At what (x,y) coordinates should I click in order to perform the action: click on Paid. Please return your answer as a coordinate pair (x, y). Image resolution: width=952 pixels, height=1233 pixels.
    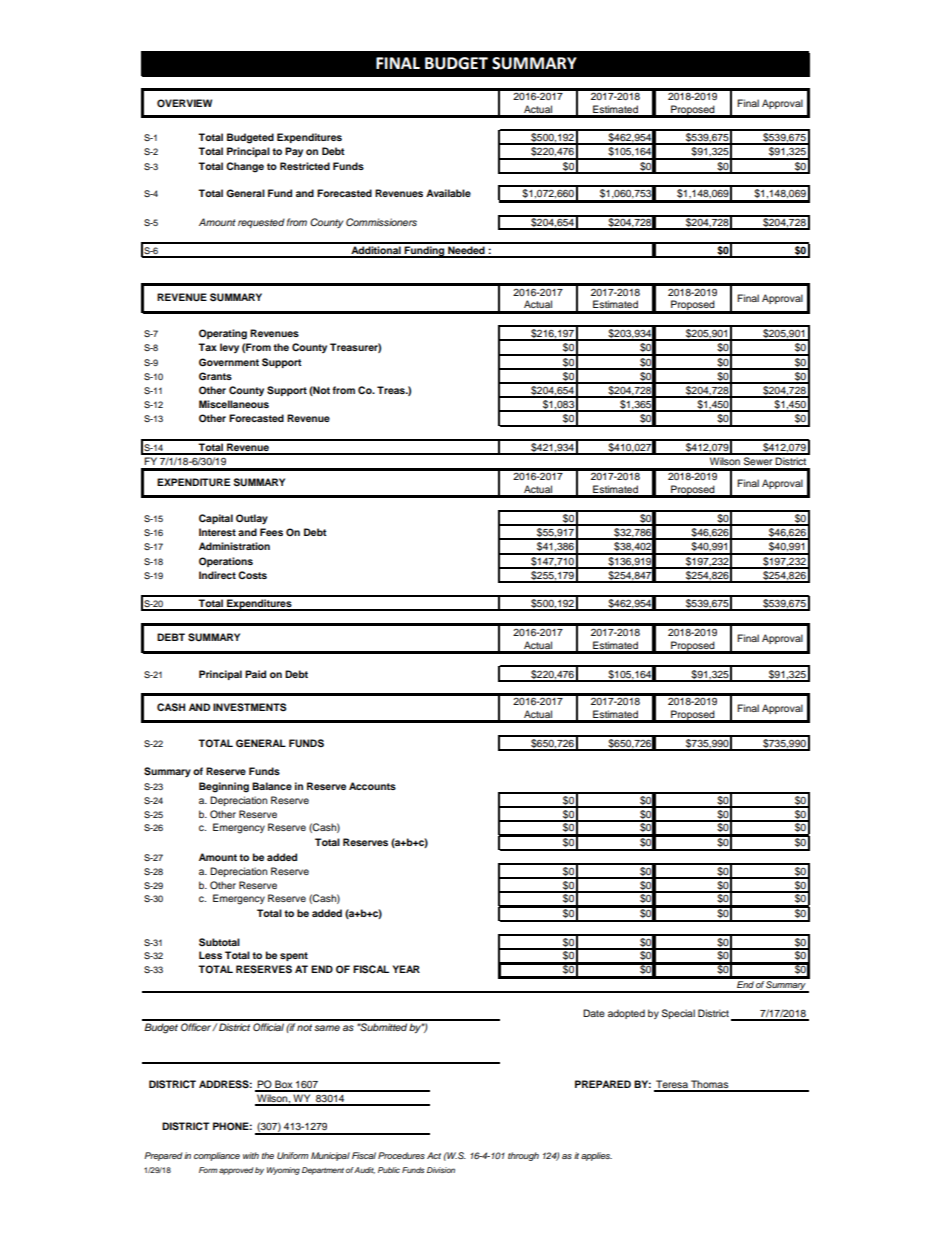
    Looking at the image, I should click on (255, 674).
